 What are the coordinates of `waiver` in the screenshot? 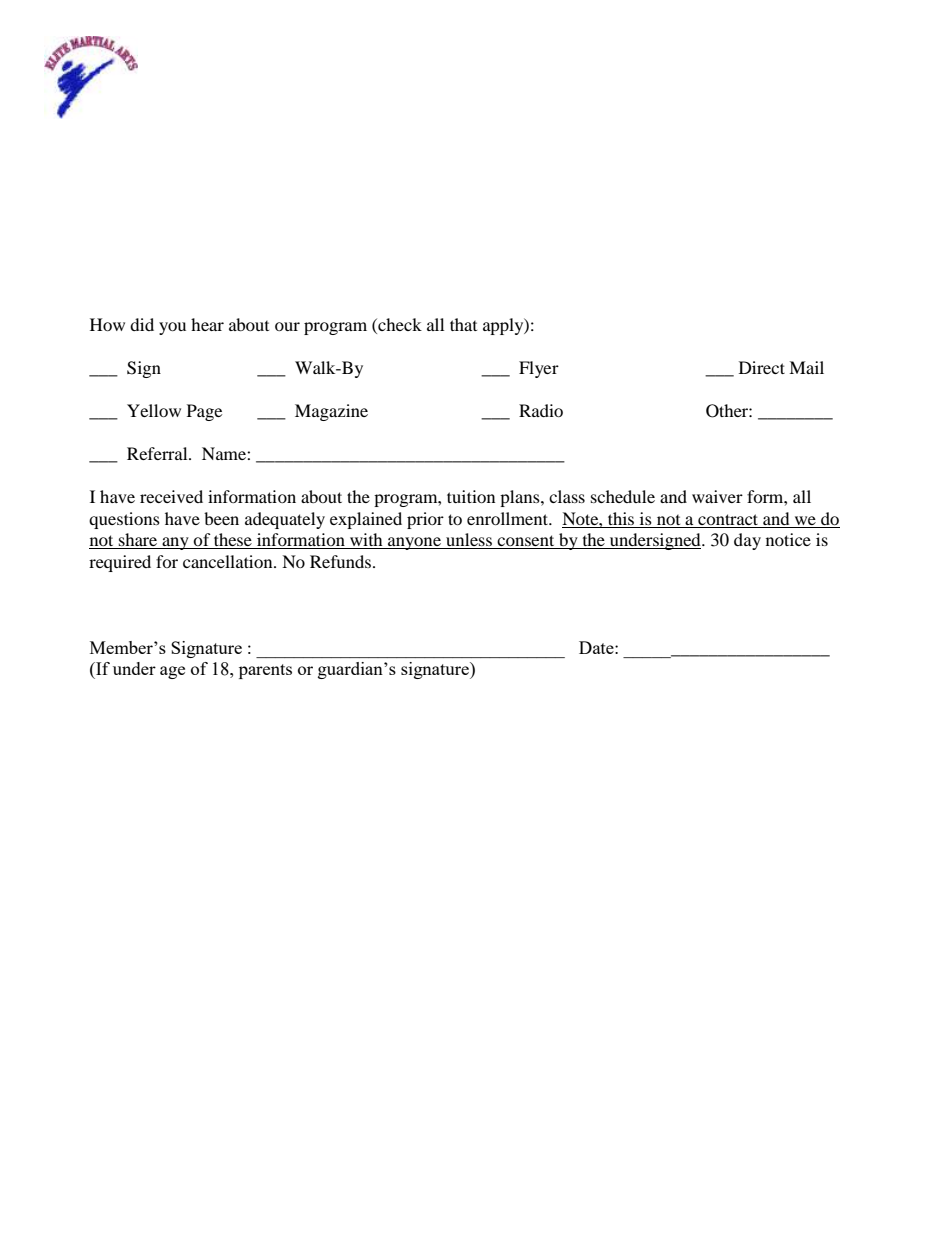 It's located at (717, 496).
